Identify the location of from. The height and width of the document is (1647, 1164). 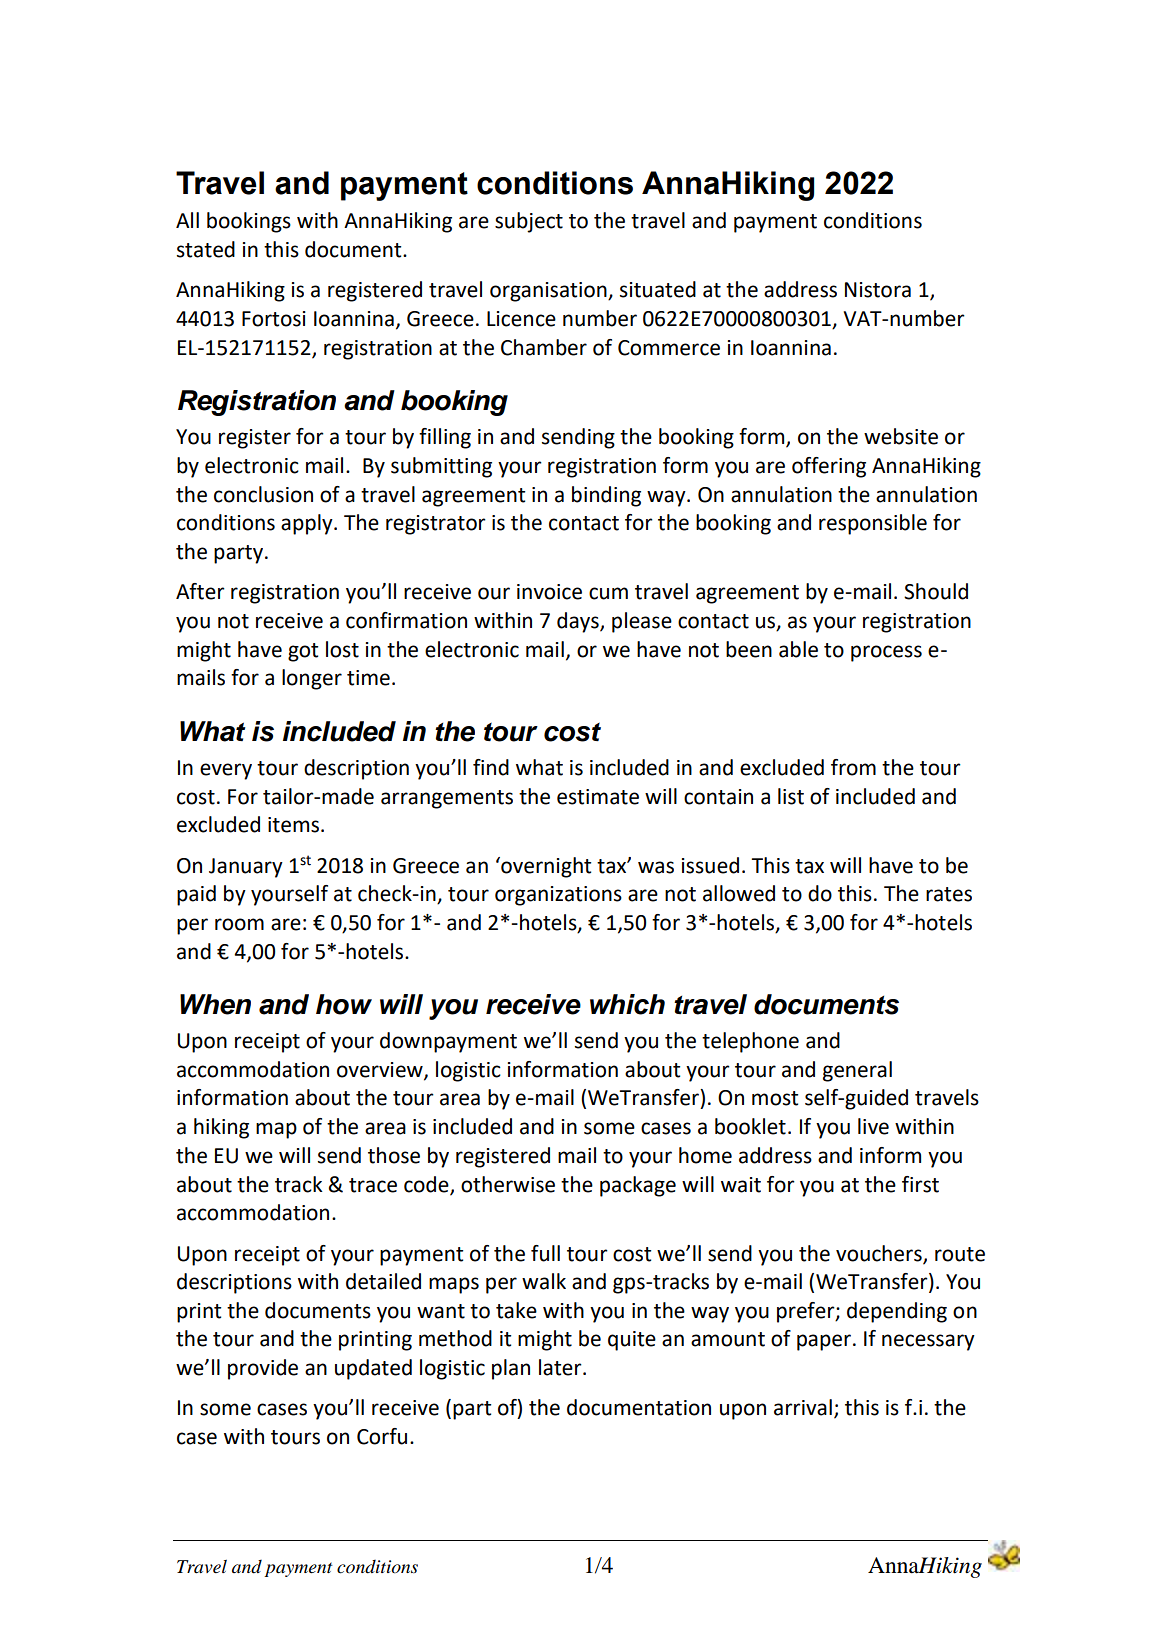
(853, 767).
